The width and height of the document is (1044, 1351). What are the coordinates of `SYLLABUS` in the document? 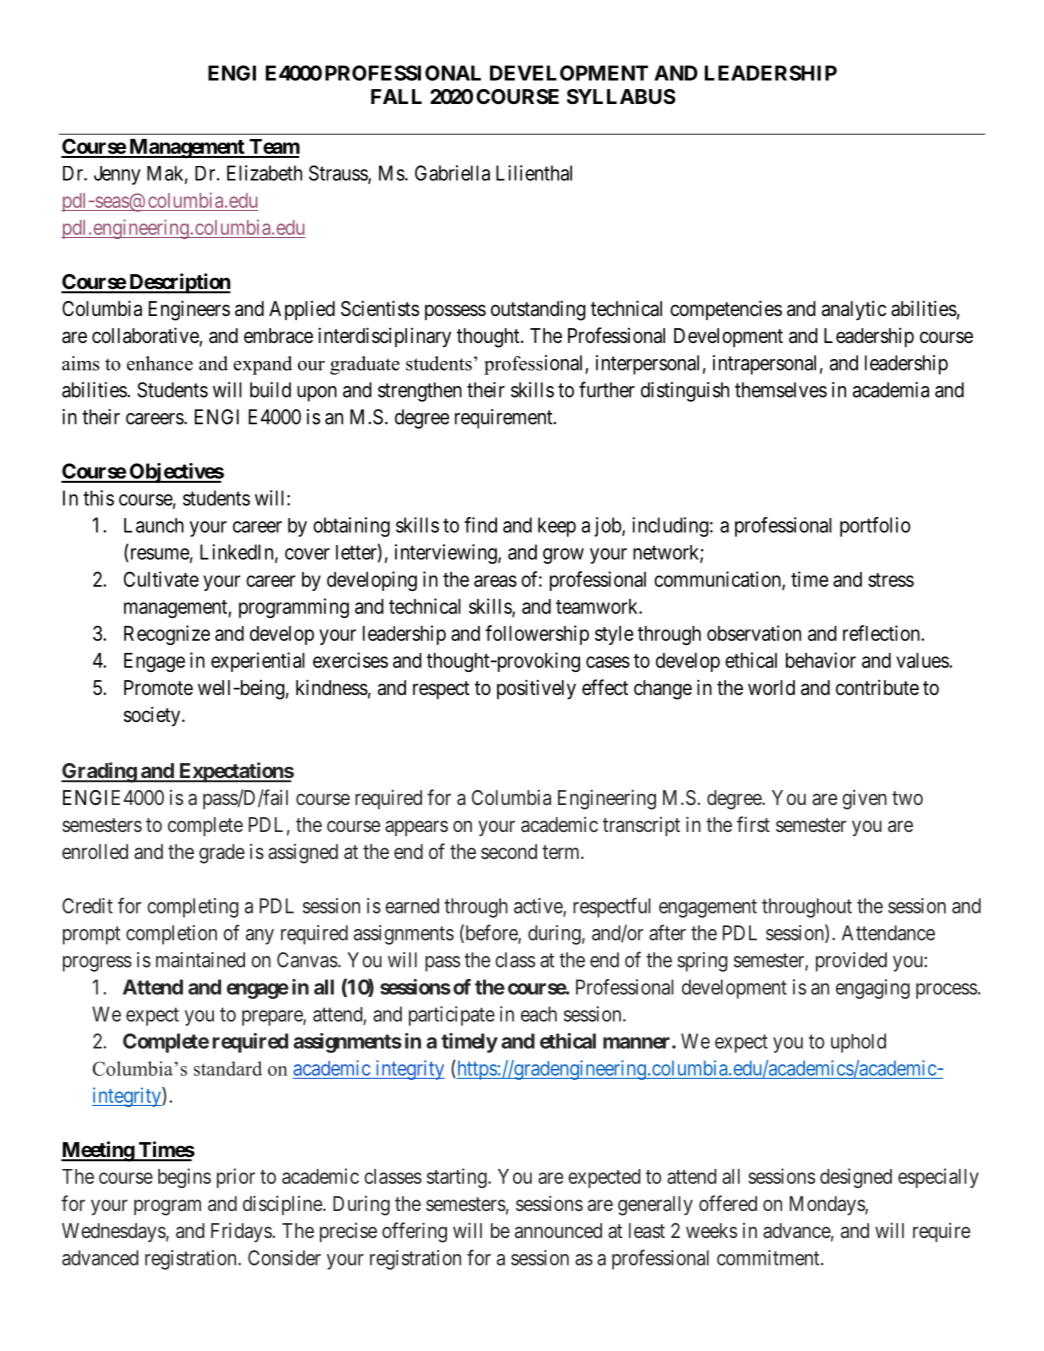 It's located at (621, 96).
